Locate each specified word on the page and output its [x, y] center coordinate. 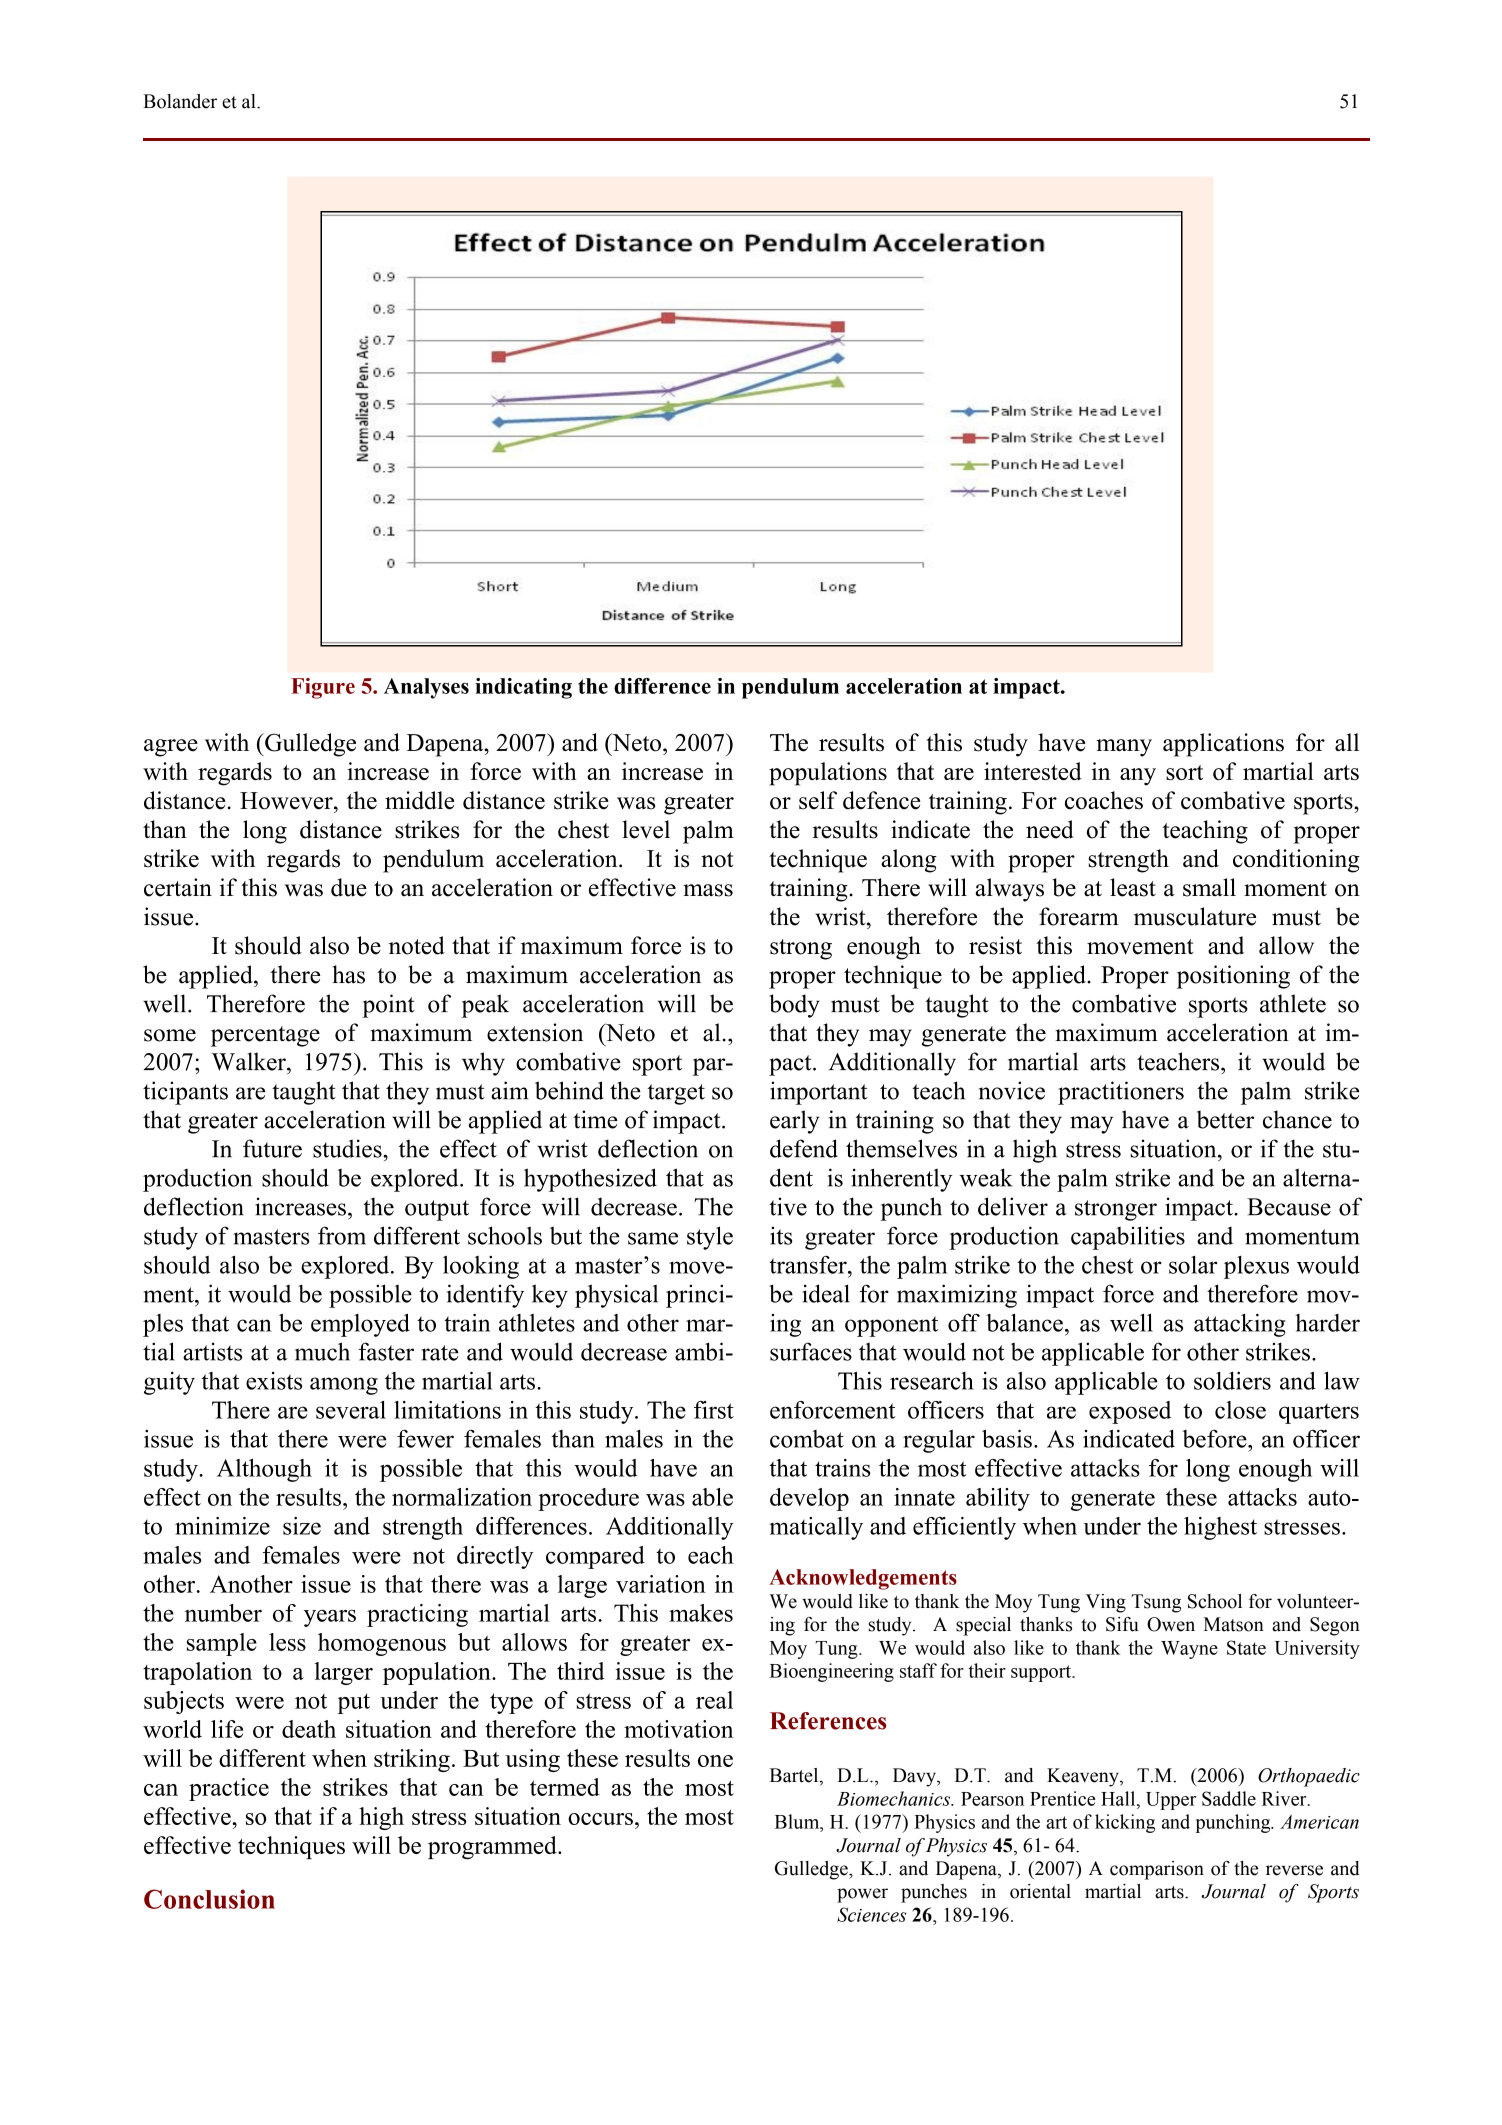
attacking [1240, 1325]
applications [1223, 745]
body [794, 1006]
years [330, 1618]
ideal [826, 1293]
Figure [323, 688]
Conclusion [209, 1899]
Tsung [1156, 1603]
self [818, 800]
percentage [265, 1036]
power [862, 1895]
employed [360, 1325]
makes [701, 1613]
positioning [1233, 977]
